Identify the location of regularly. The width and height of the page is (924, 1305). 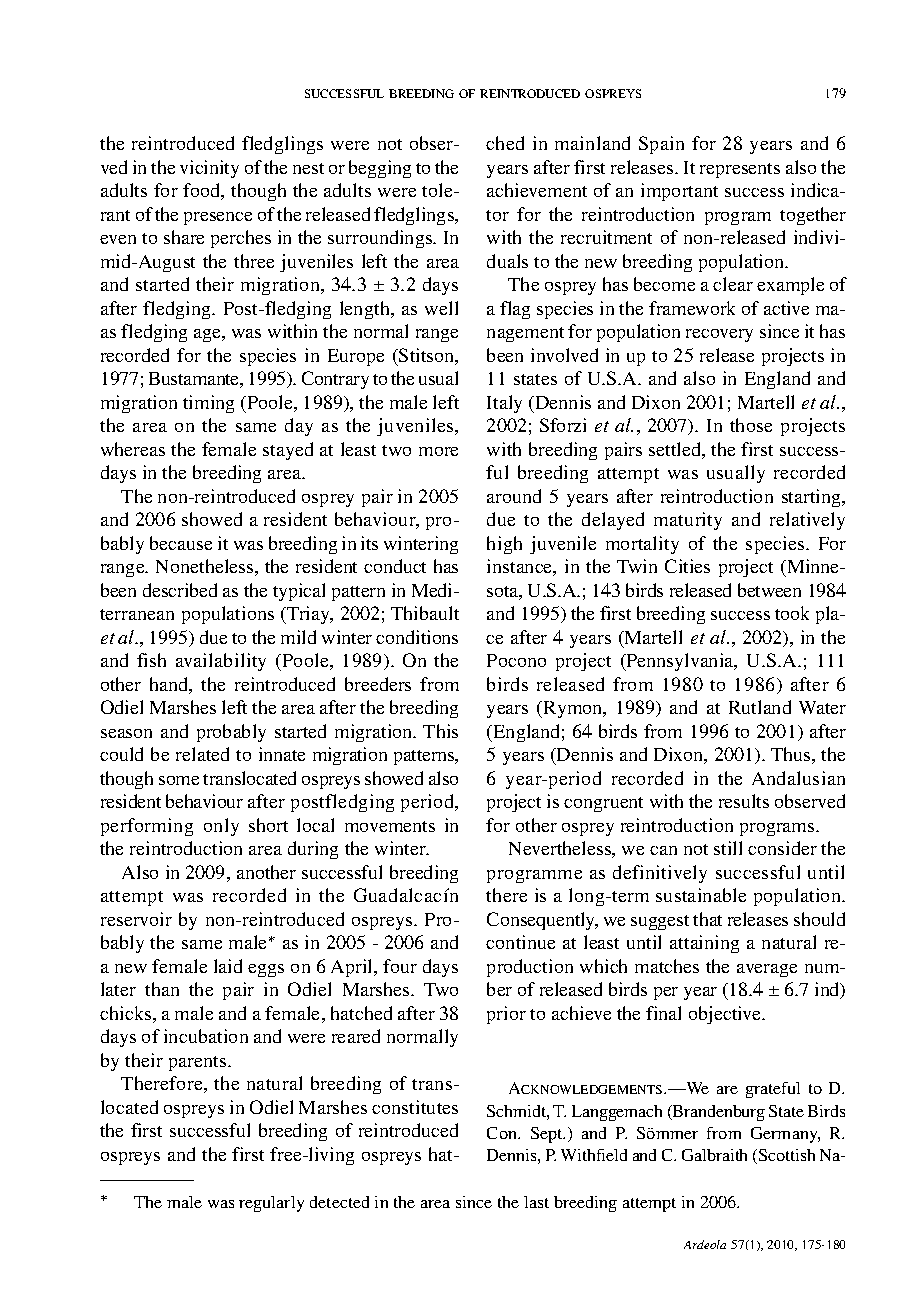
(271, 1204).
